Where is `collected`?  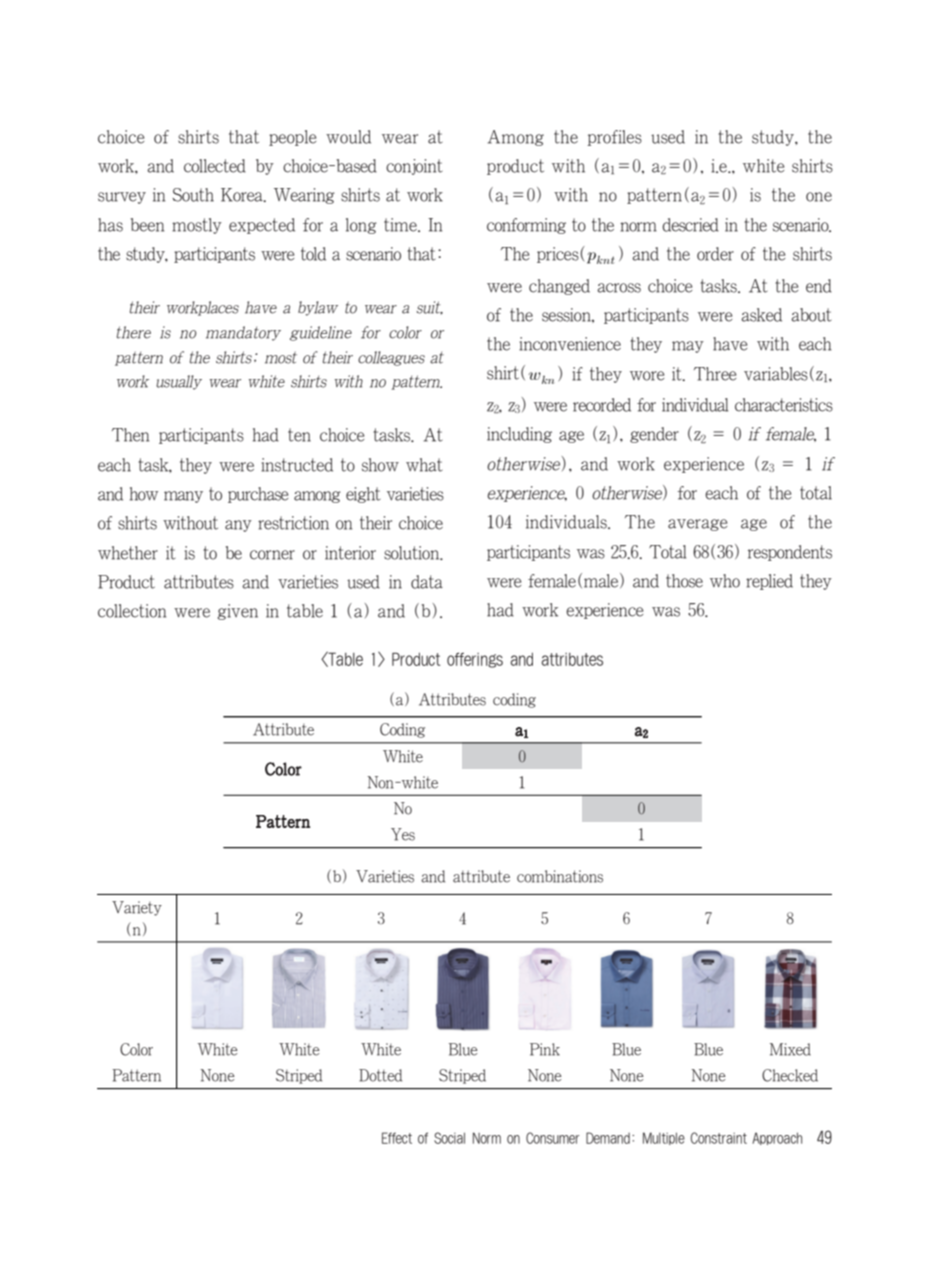 collected is located at coordinates (215, 166).
